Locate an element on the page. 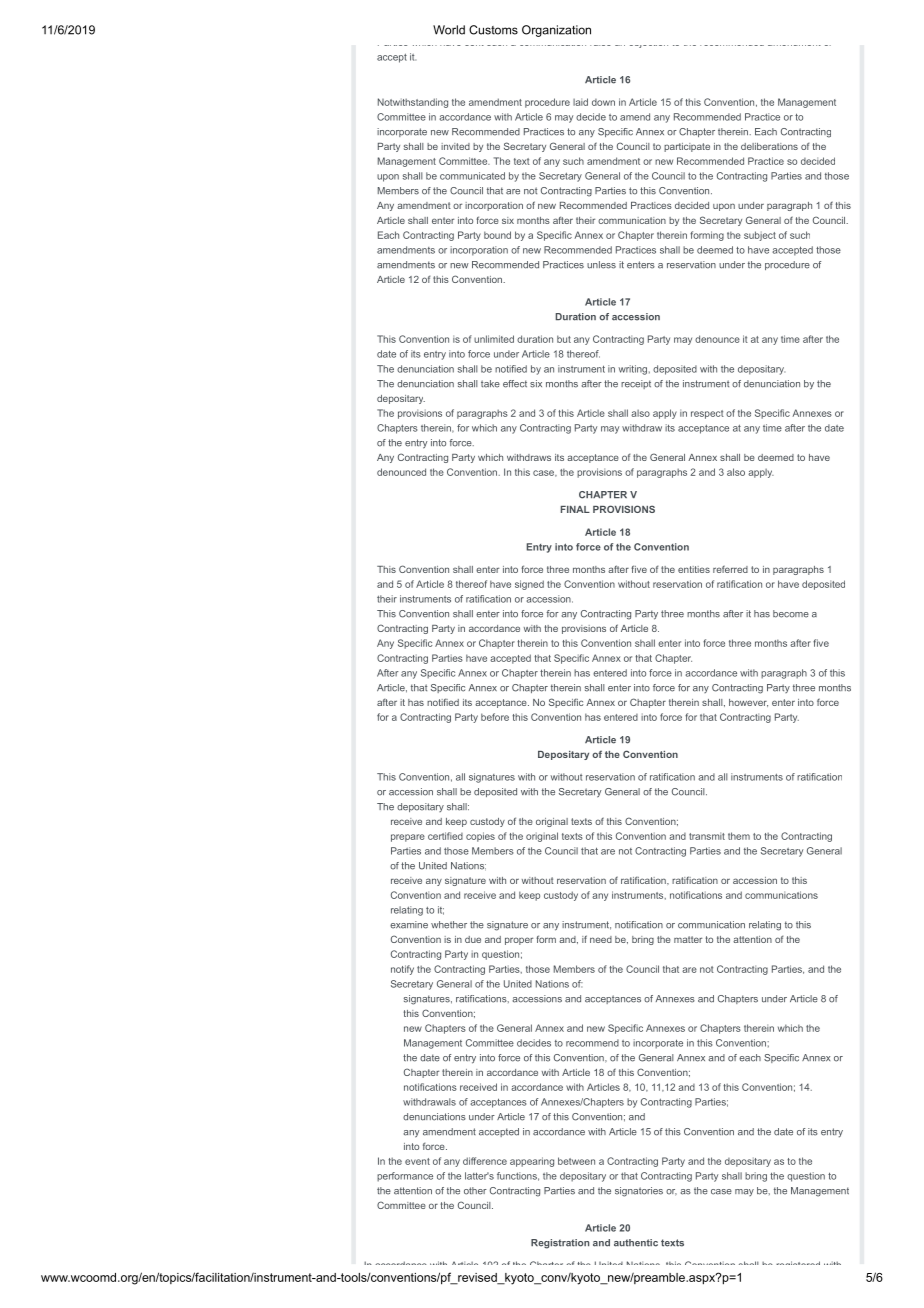  deliberations is located at coordinates (769, 146).
